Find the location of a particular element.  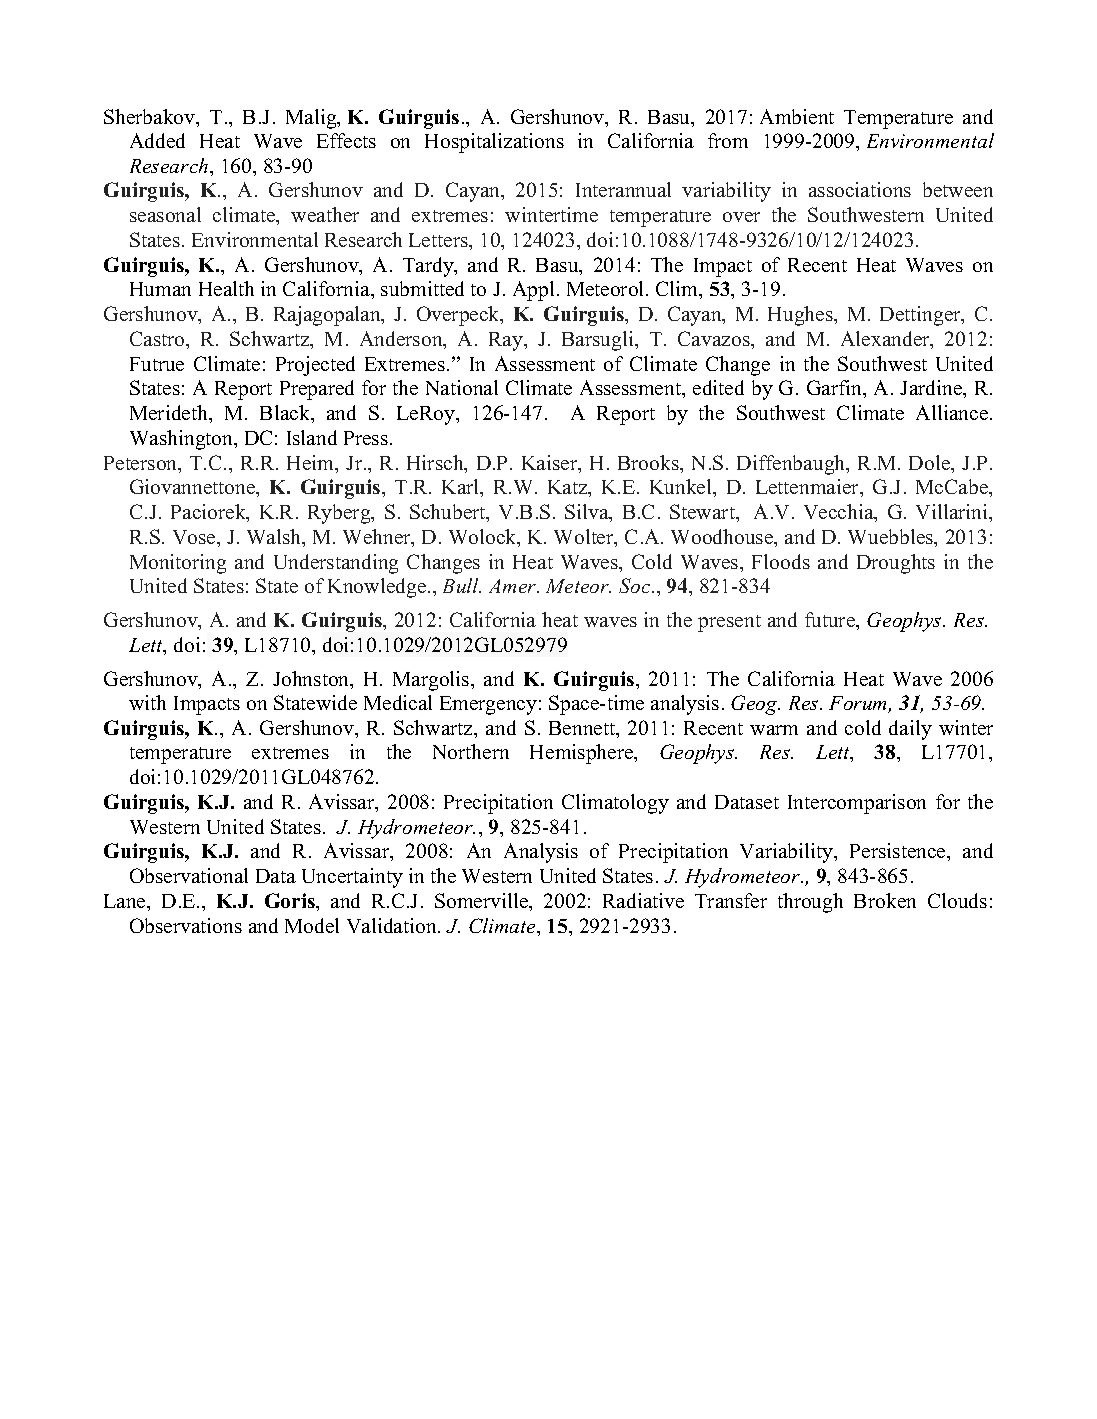

Somerville is located at coordinates (483, 902).
